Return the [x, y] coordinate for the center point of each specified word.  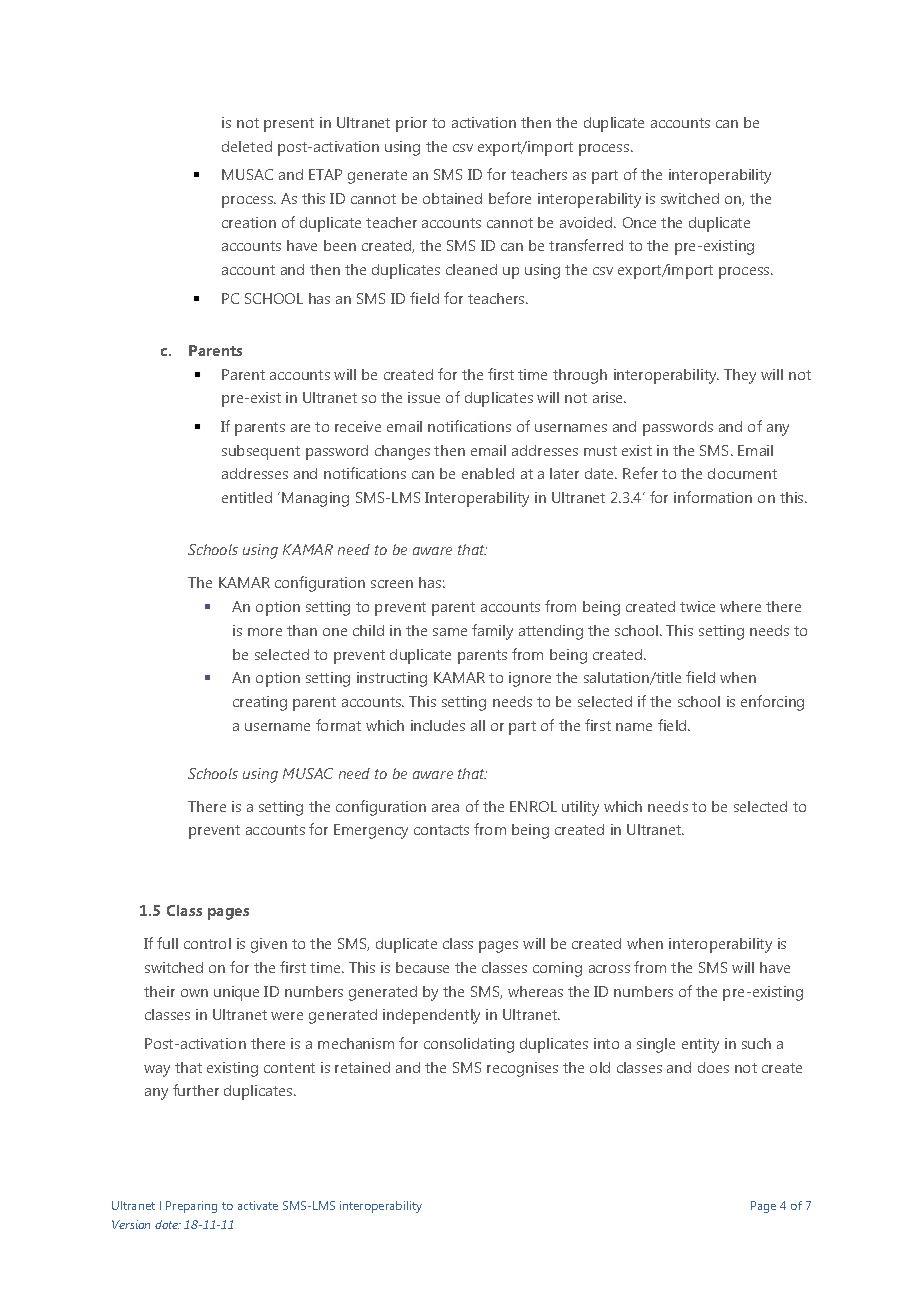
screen [392, 584]
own [194, 993]
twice [697, 606]
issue [424, 397]
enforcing [772, 703]
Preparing [191, 1207]
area [445, 808]
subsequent [261, 452]
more [265, 632]
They [740, 376]
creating [260, 703]
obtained [452, 198]
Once [639, 222]
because [422, 967]
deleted [247, 146]
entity [700, 1045]
